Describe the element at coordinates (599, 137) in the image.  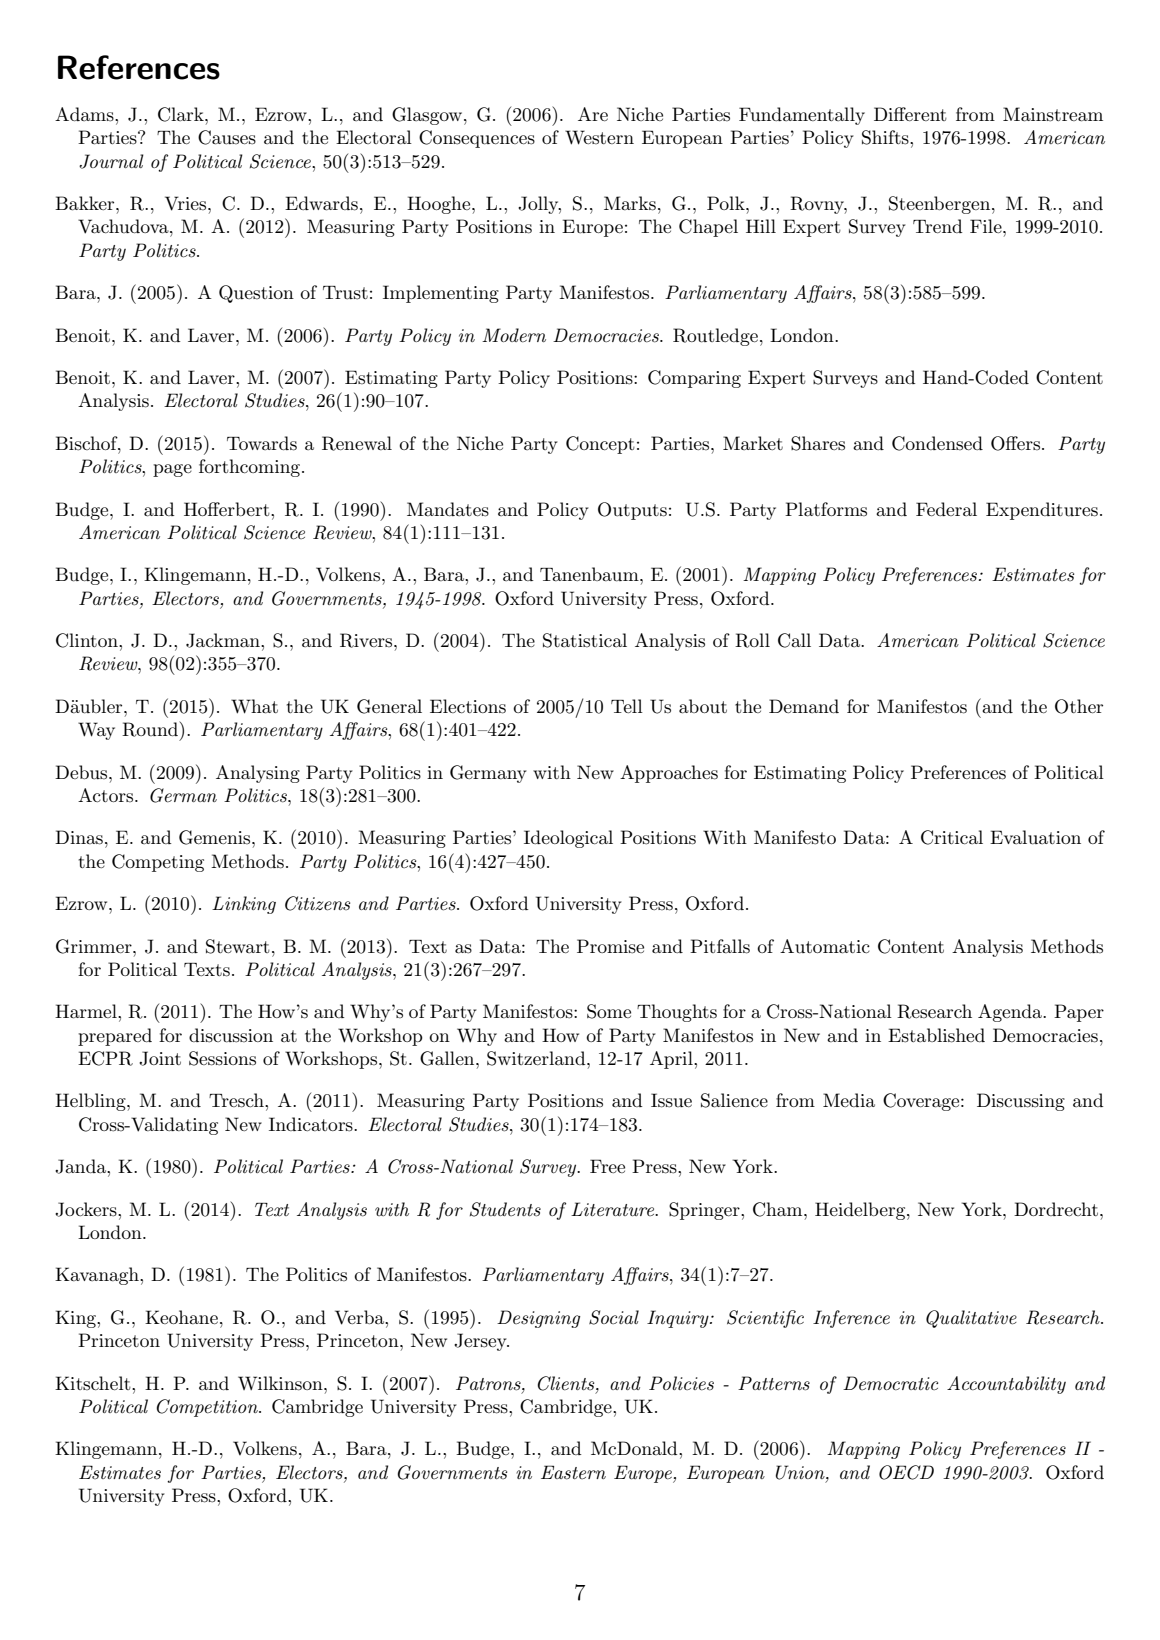
I see `Western` at that location.
